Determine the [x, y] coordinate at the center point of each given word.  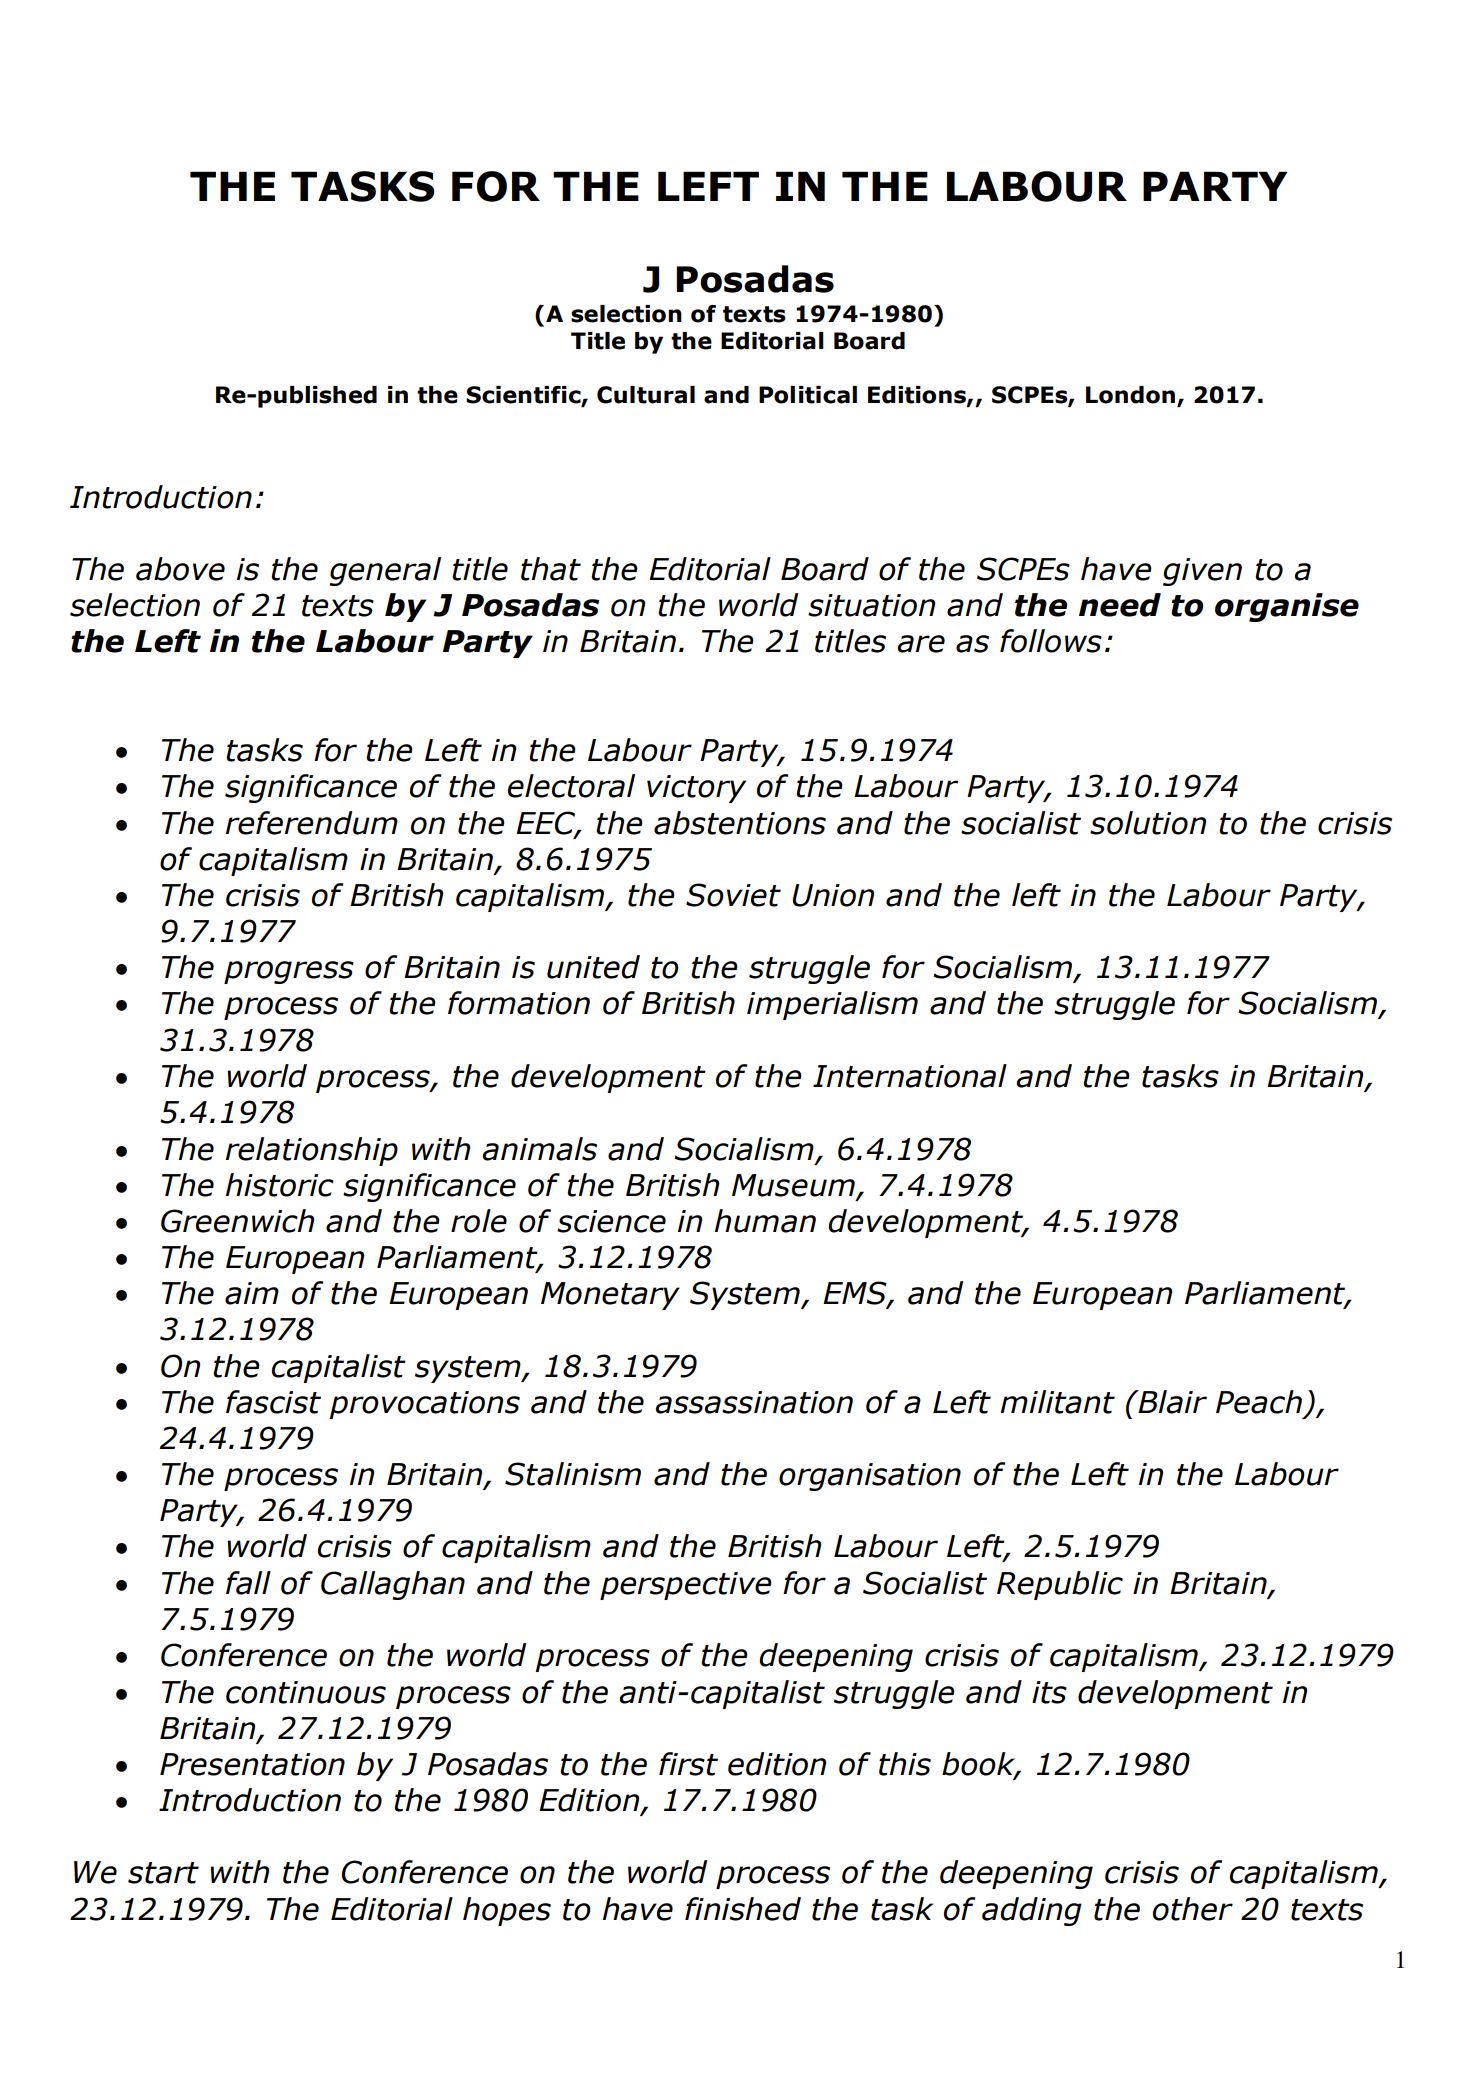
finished [743, 1909]
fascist [273, 1402]
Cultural [646, 395]
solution [1148, 823]
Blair [1171, 1402]
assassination [754, 1402]
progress [289, 972]
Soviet [733, 895]
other [1193, 1909]
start [163, 1873]
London [1132, 396]
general [385, 571]
